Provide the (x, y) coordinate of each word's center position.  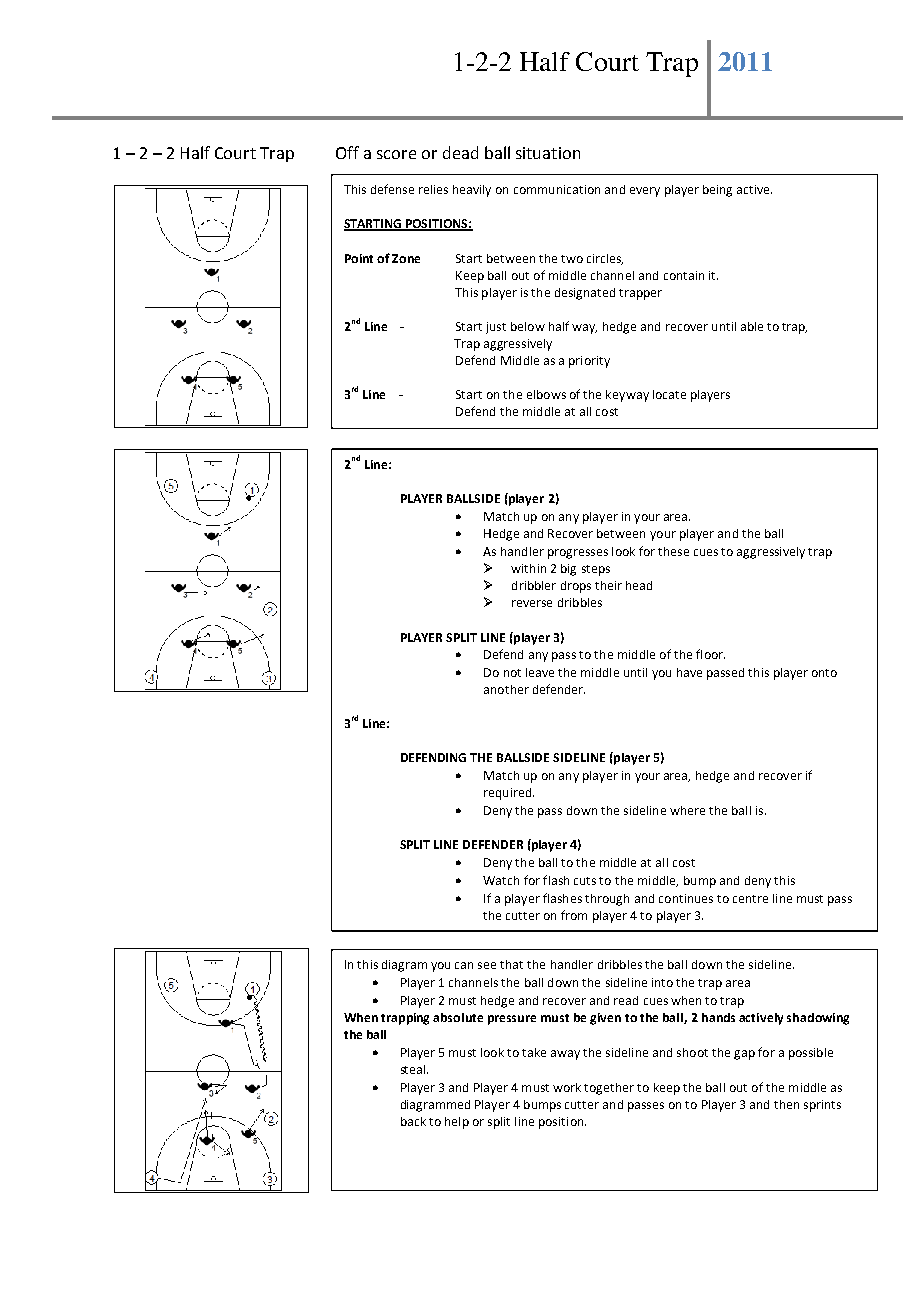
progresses (578, 554)
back (413, 1121)
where (687, 810)
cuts (585, 881)
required (509, 794)
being (717, 191)
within (528, 568)
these (673, 551)
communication (557, 189)
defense (392, 189)
